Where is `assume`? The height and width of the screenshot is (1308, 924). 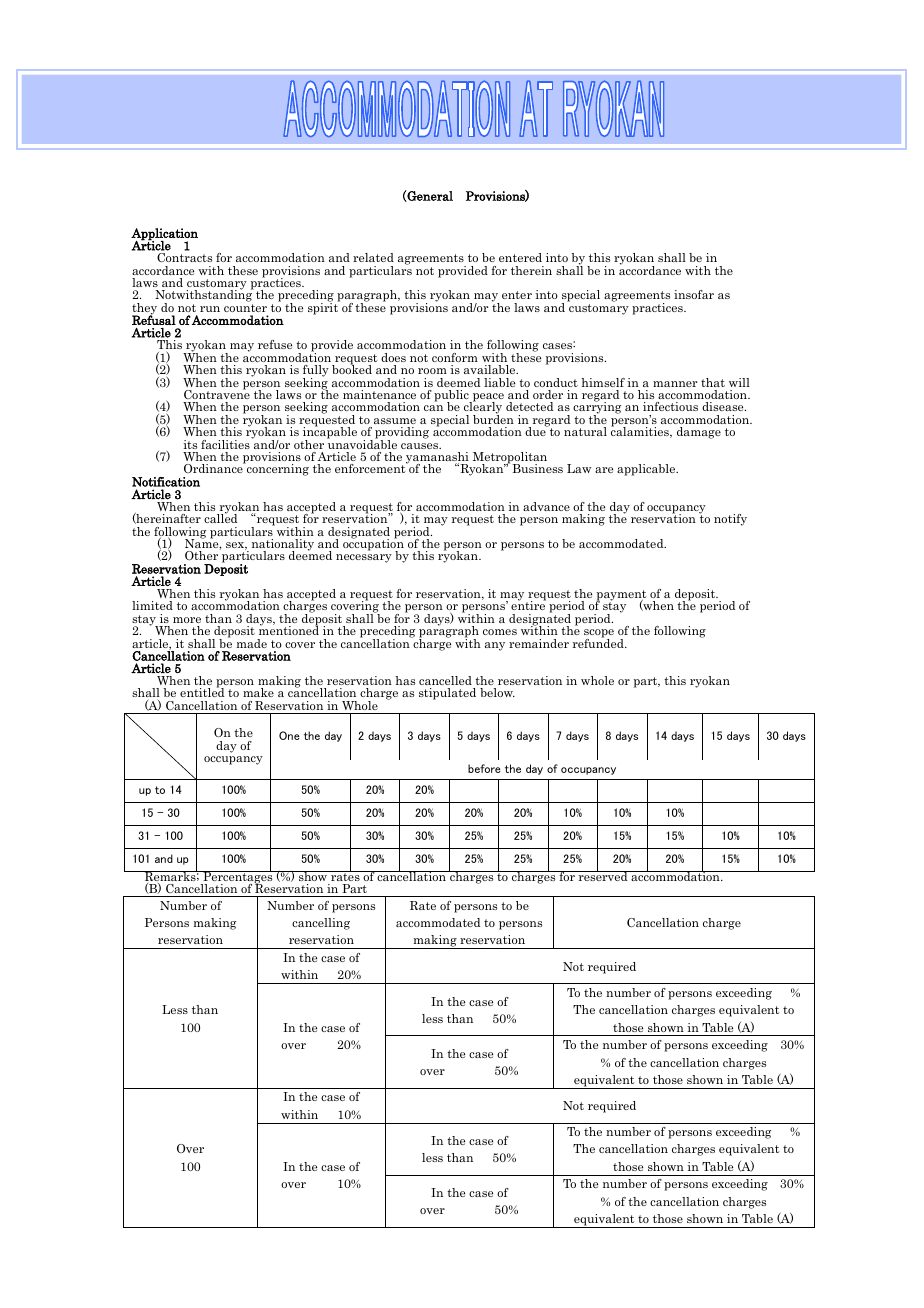
assume is located at coordinates (395, 421).
